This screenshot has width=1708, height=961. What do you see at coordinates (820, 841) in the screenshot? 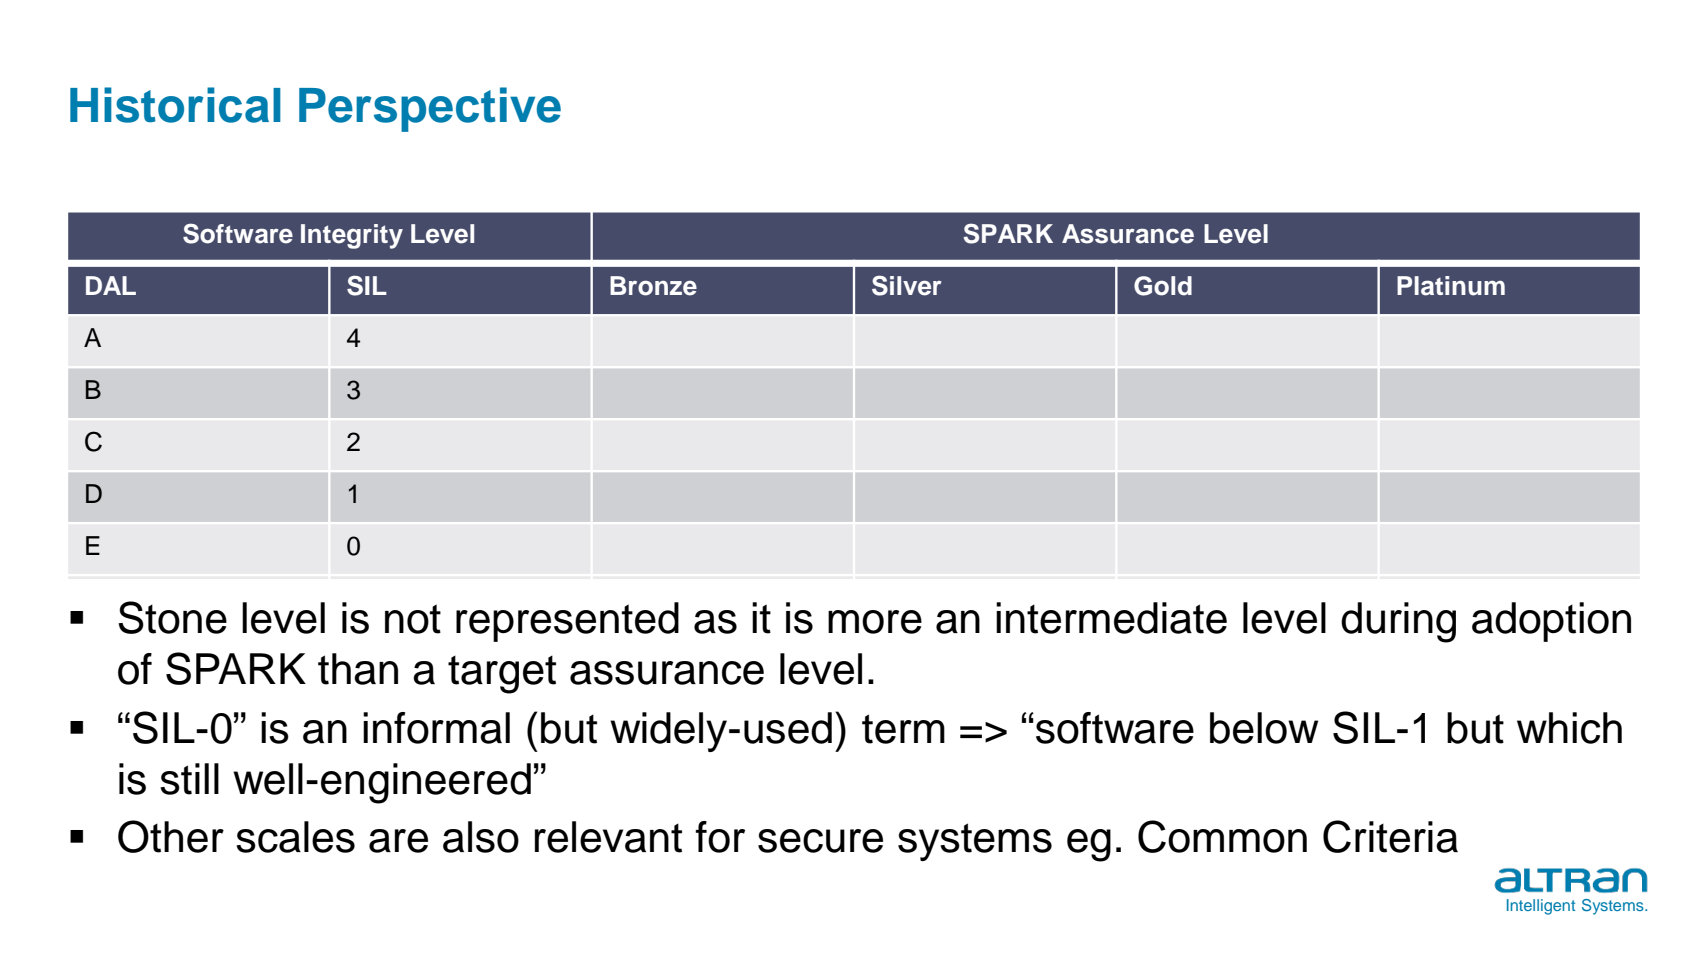
I see `secure` at bounding box center [820, 841].
